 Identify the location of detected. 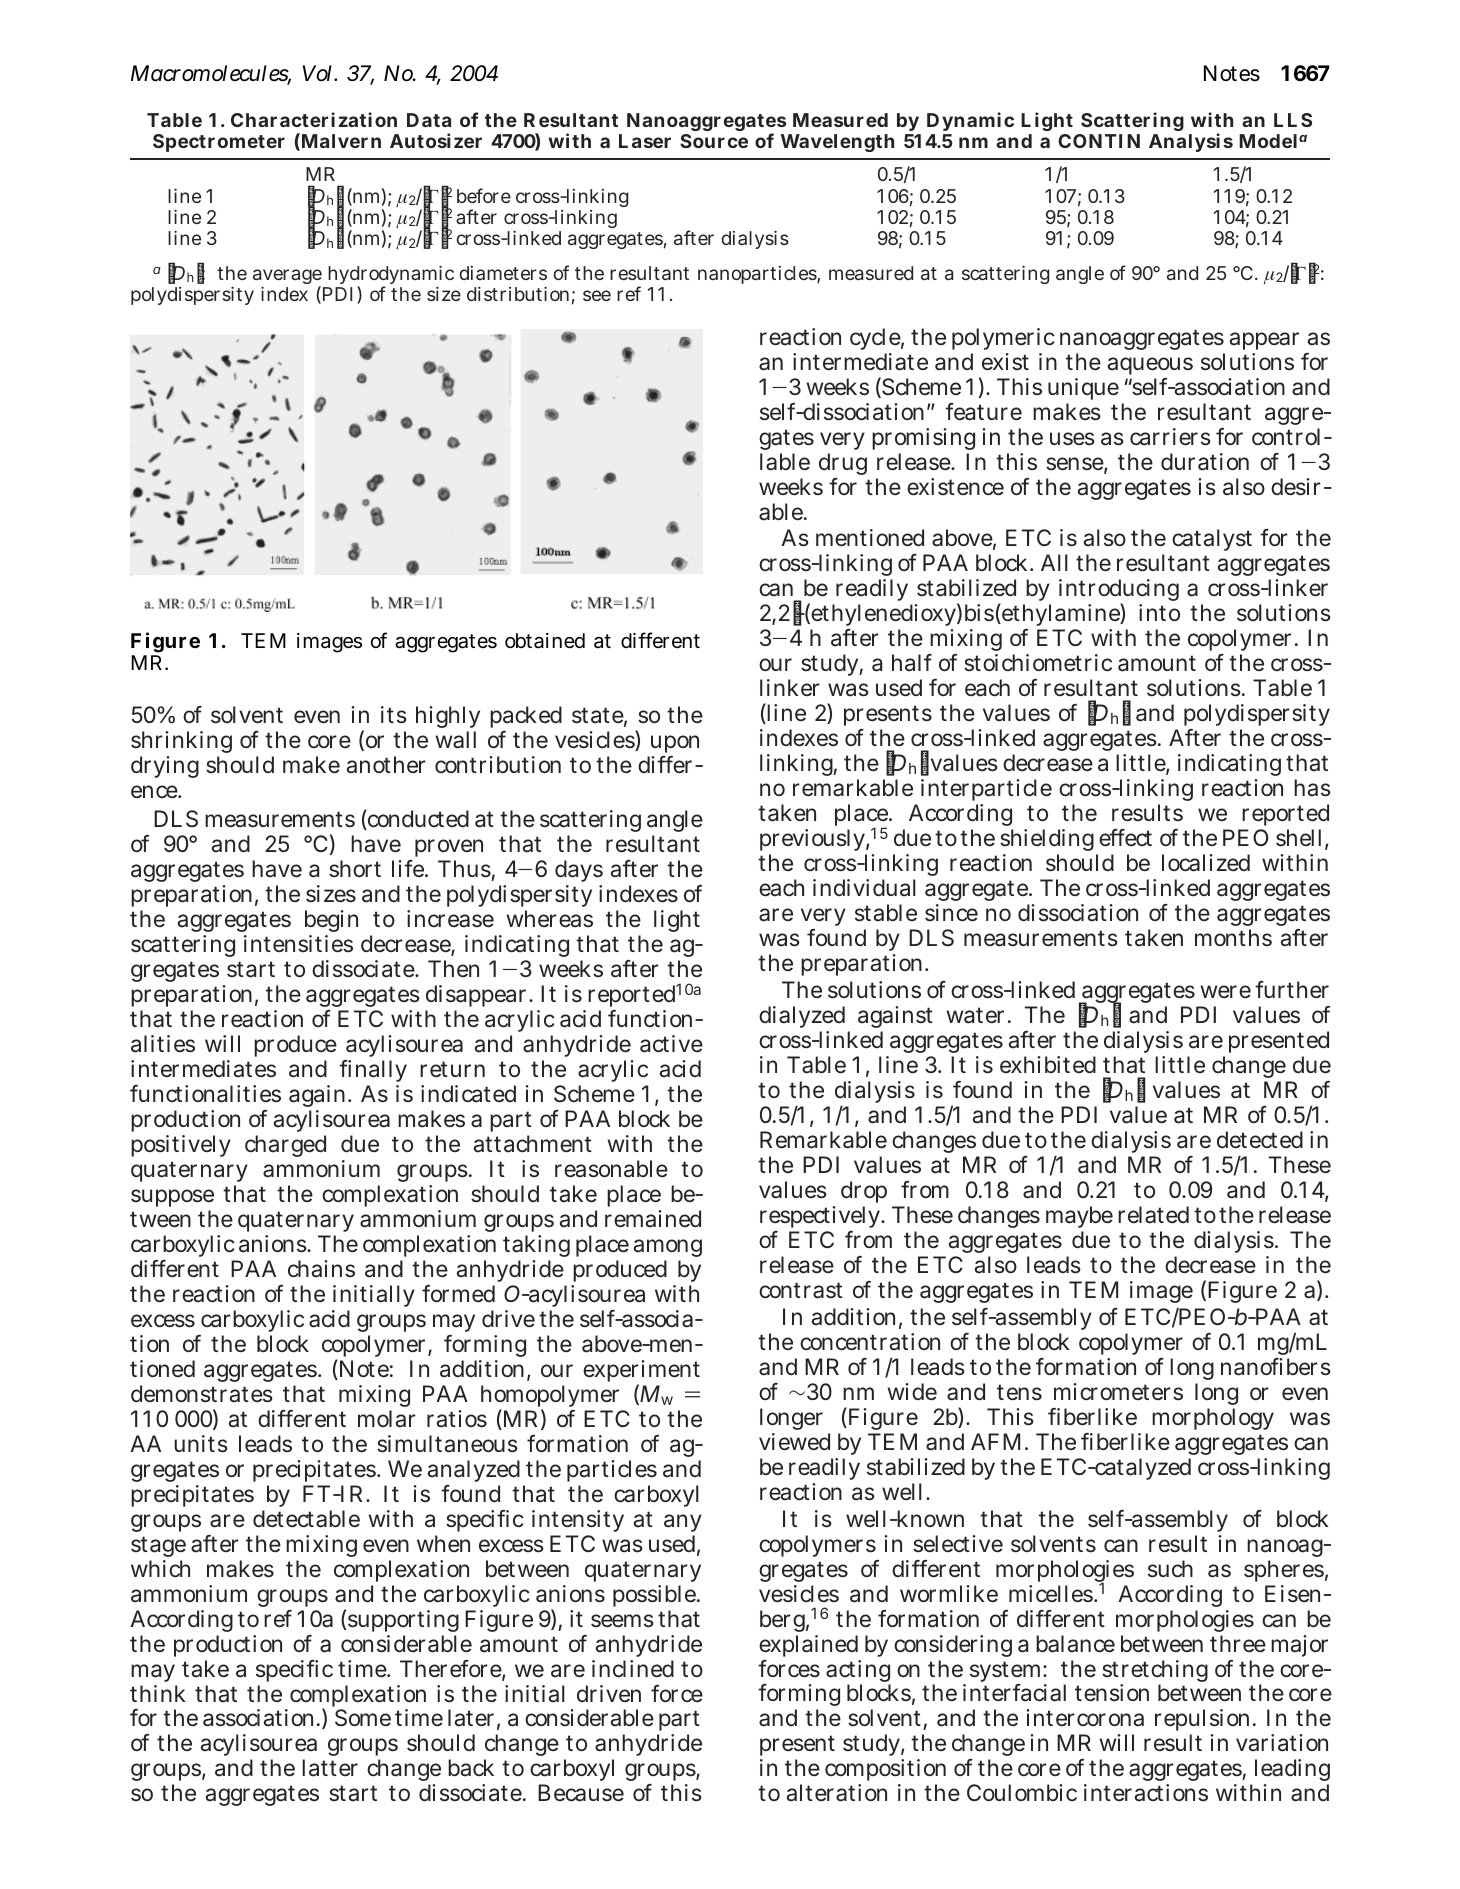
(1260, 1139).
